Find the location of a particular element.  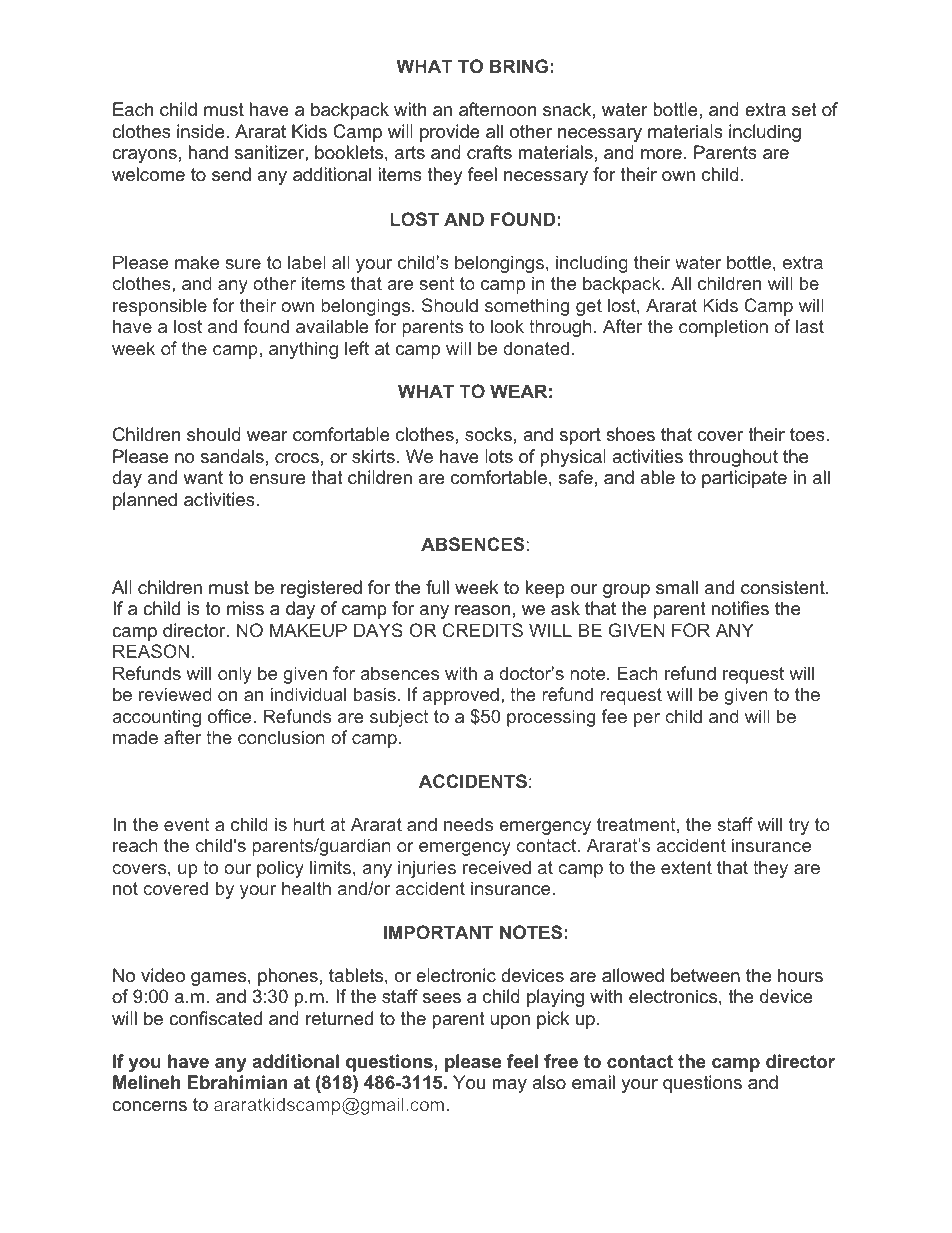

notifies is located at coordinates (740, 608).
